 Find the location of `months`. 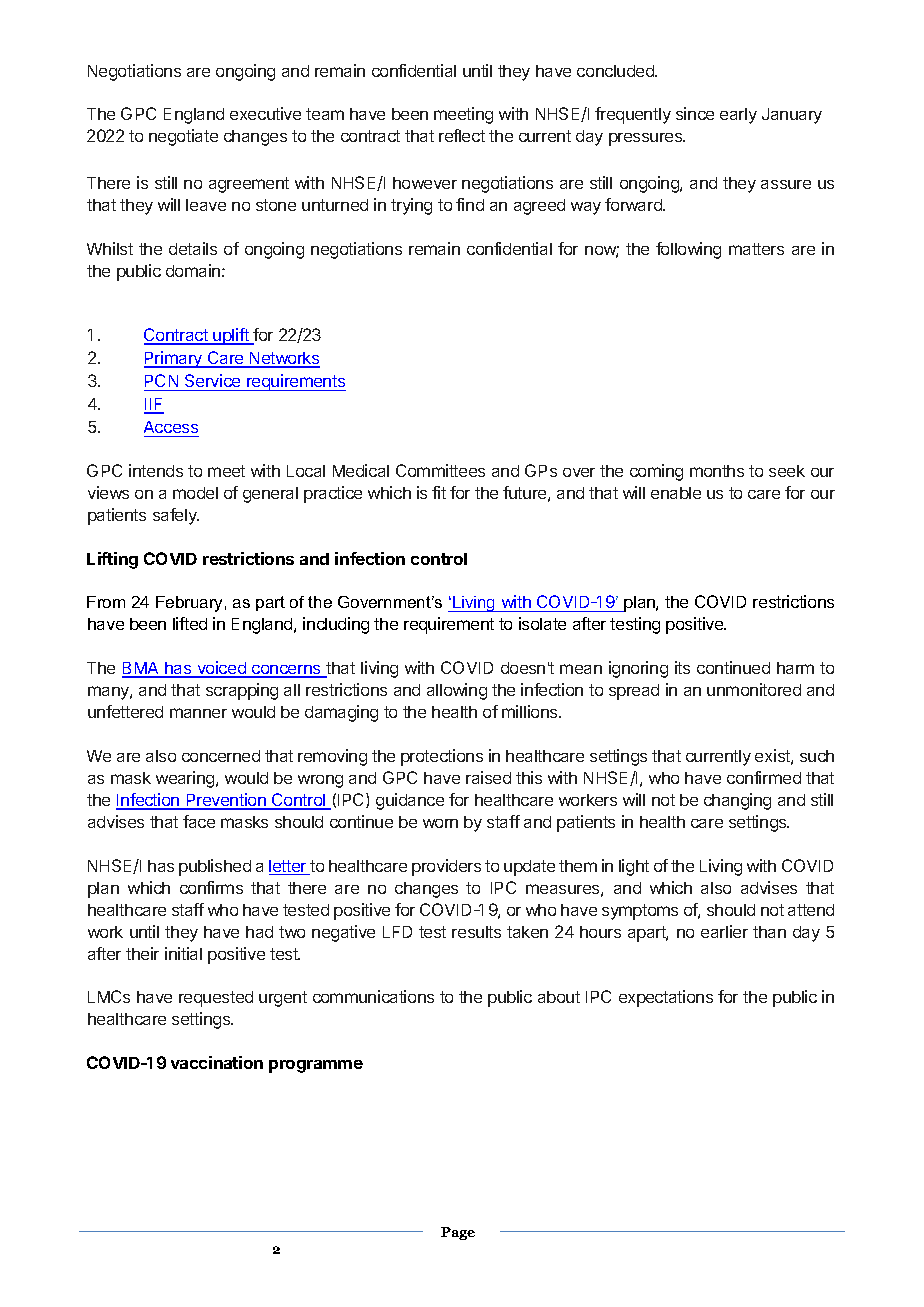

months is located at coordinates (717, 471).
